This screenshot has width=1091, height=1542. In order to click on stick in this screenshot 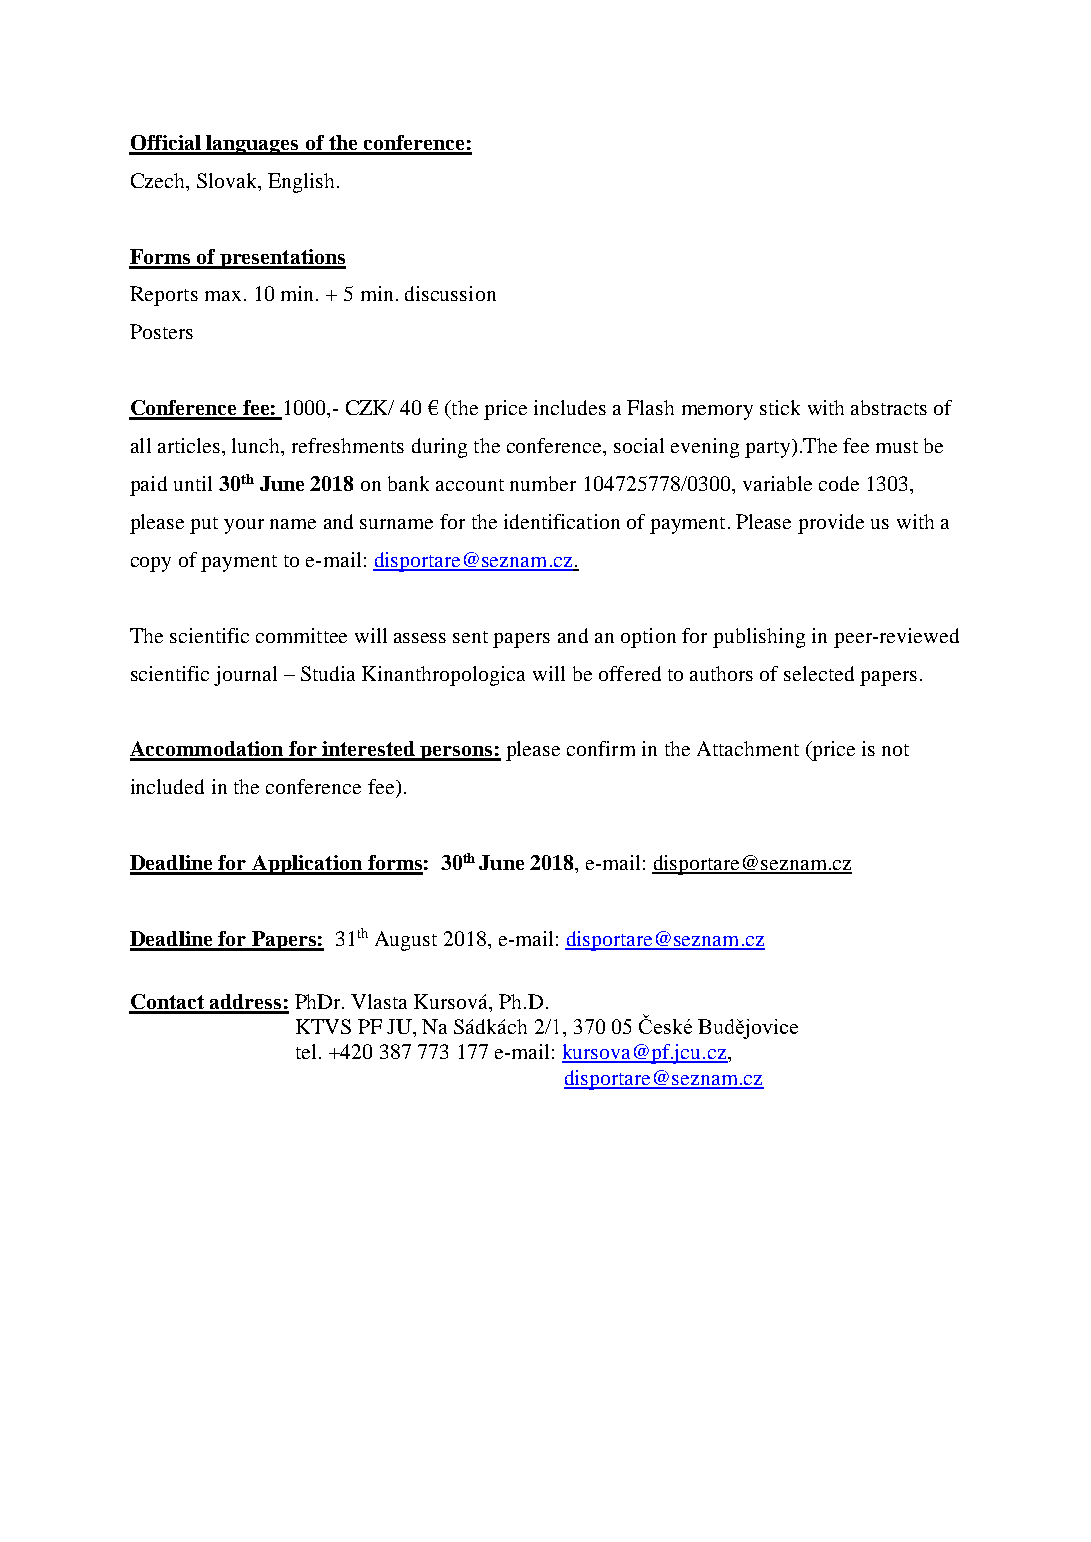, I will do `click(780, 407)`.
